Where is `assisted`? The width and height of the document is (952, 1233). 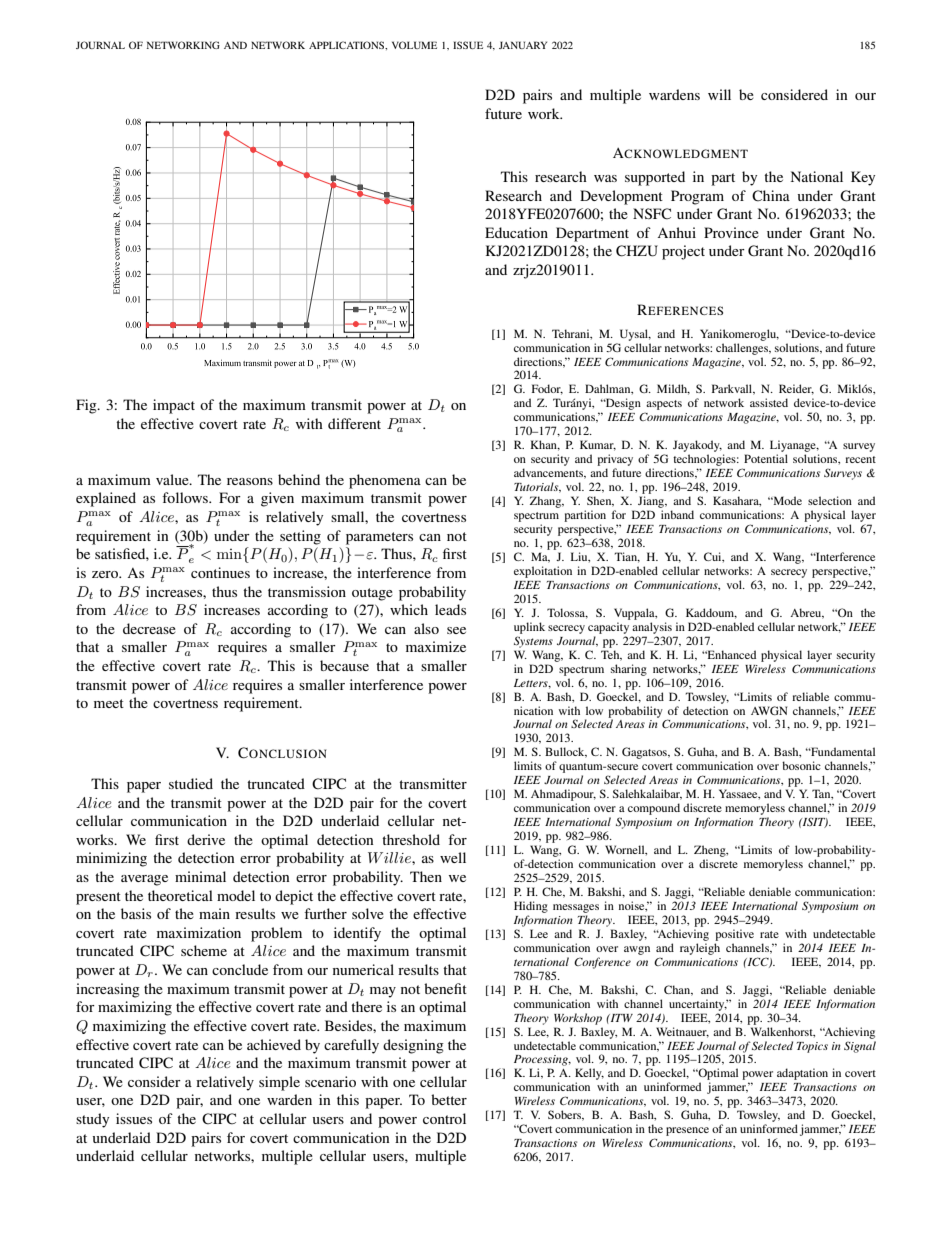 assisted is located at coordinates (769, 402).
